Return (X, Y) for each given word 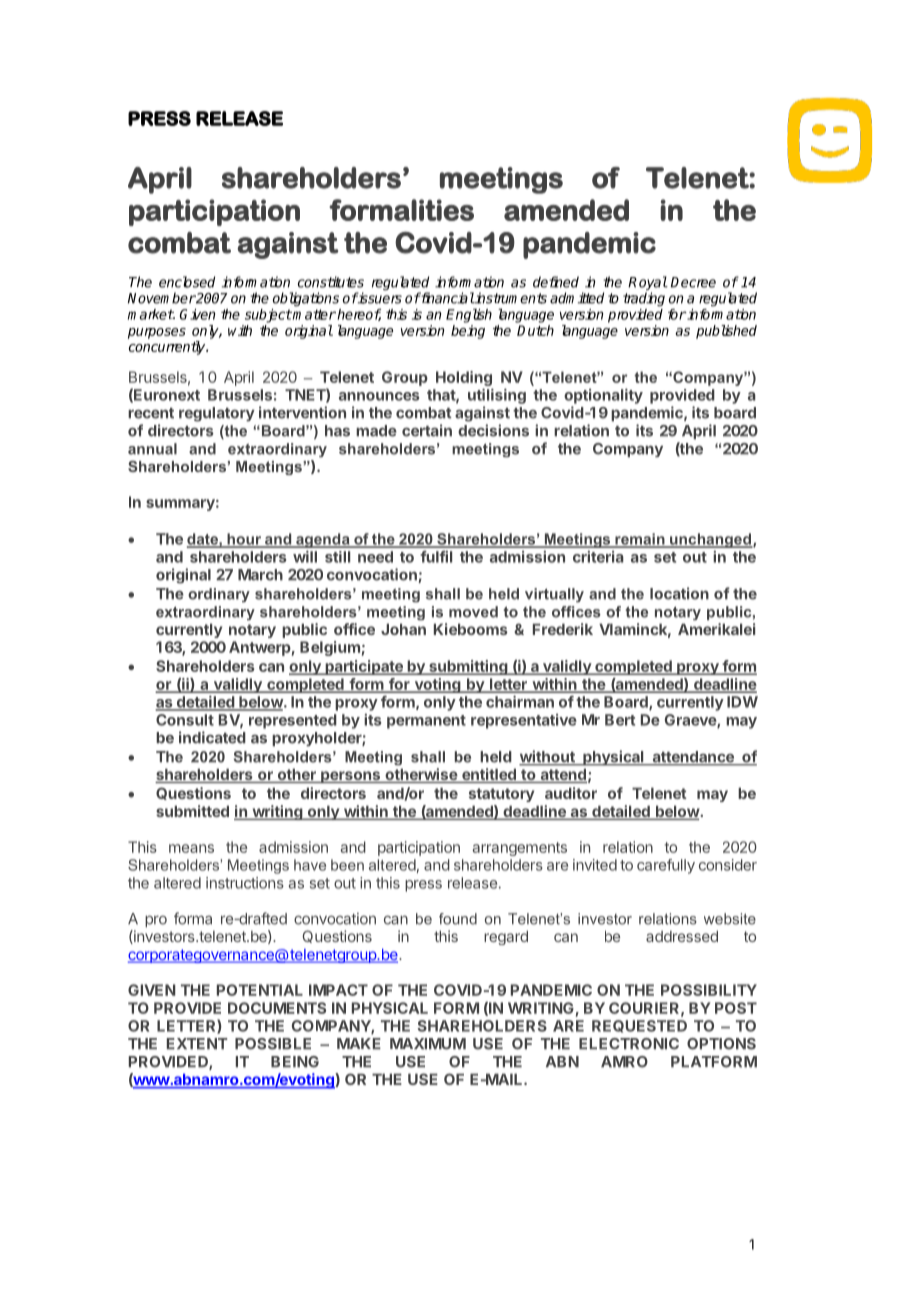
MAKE (359, 1043)
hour (244, 540)
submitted (192, 811)
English (469, 315)
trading (644, 299)
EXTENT (197, 1043)
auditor (571, 793)
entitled (489, 775)
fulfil (436, 557)
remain (640, 540)
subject (268, 316)
